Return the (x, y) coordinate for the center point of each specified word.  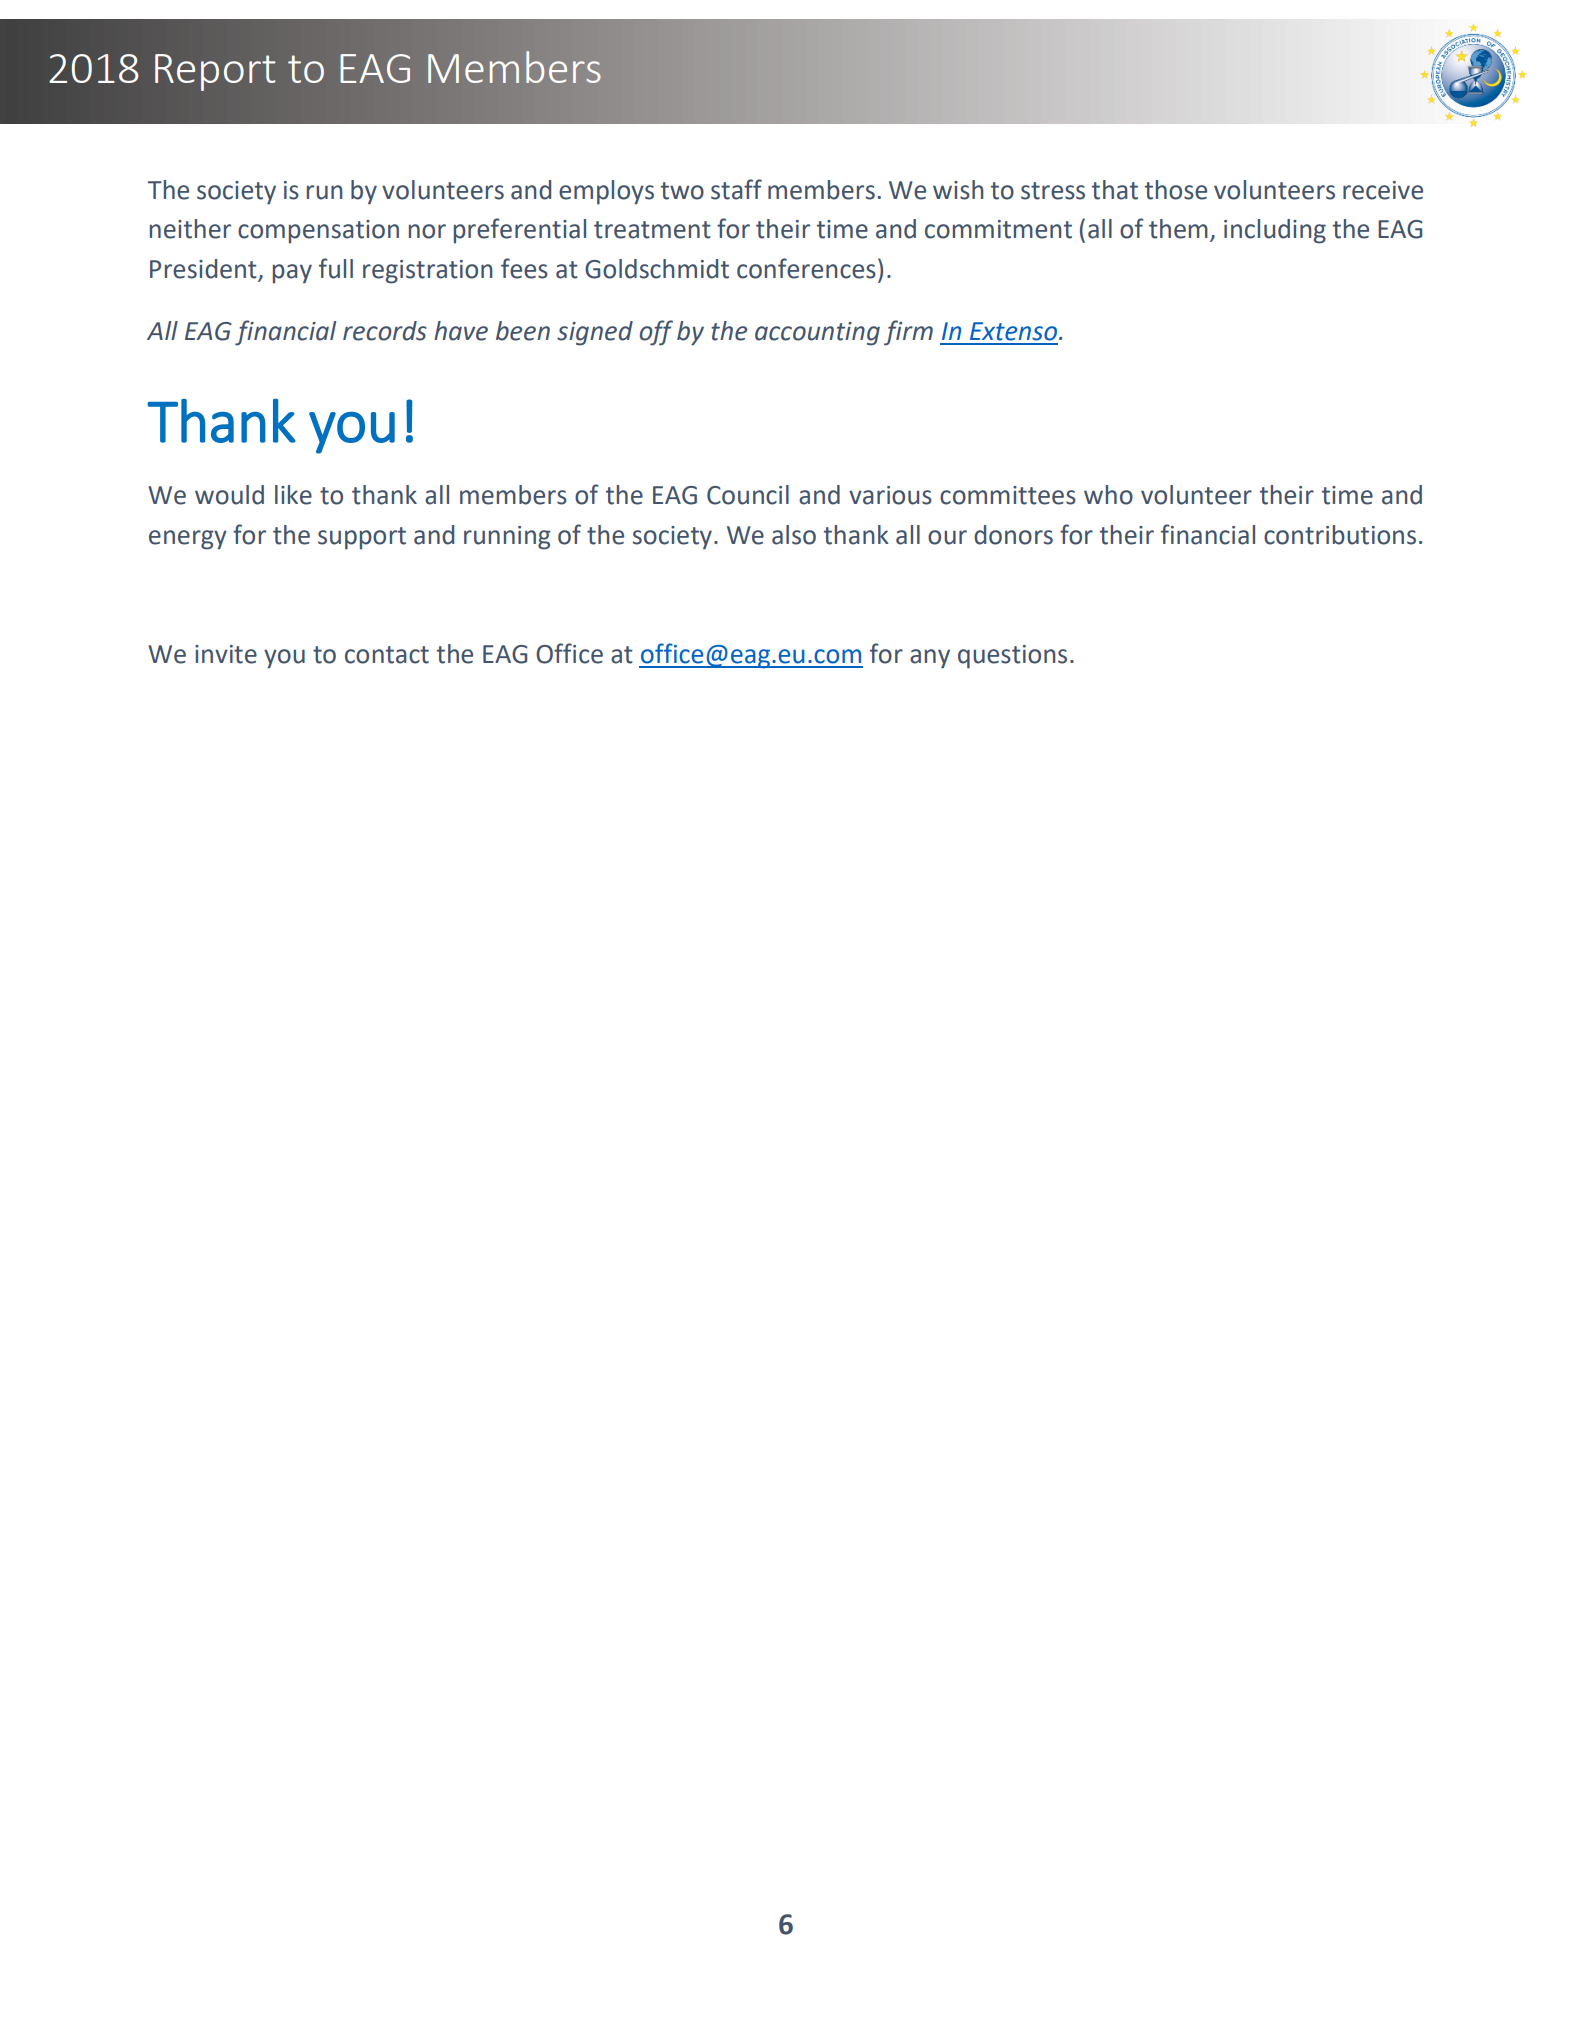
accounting (817, 334)
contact (387, 655)
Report (215, 72)
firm (908, 333)
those (1176, 190)
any (930, 659)
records (385, 331)
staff (736, 189)
